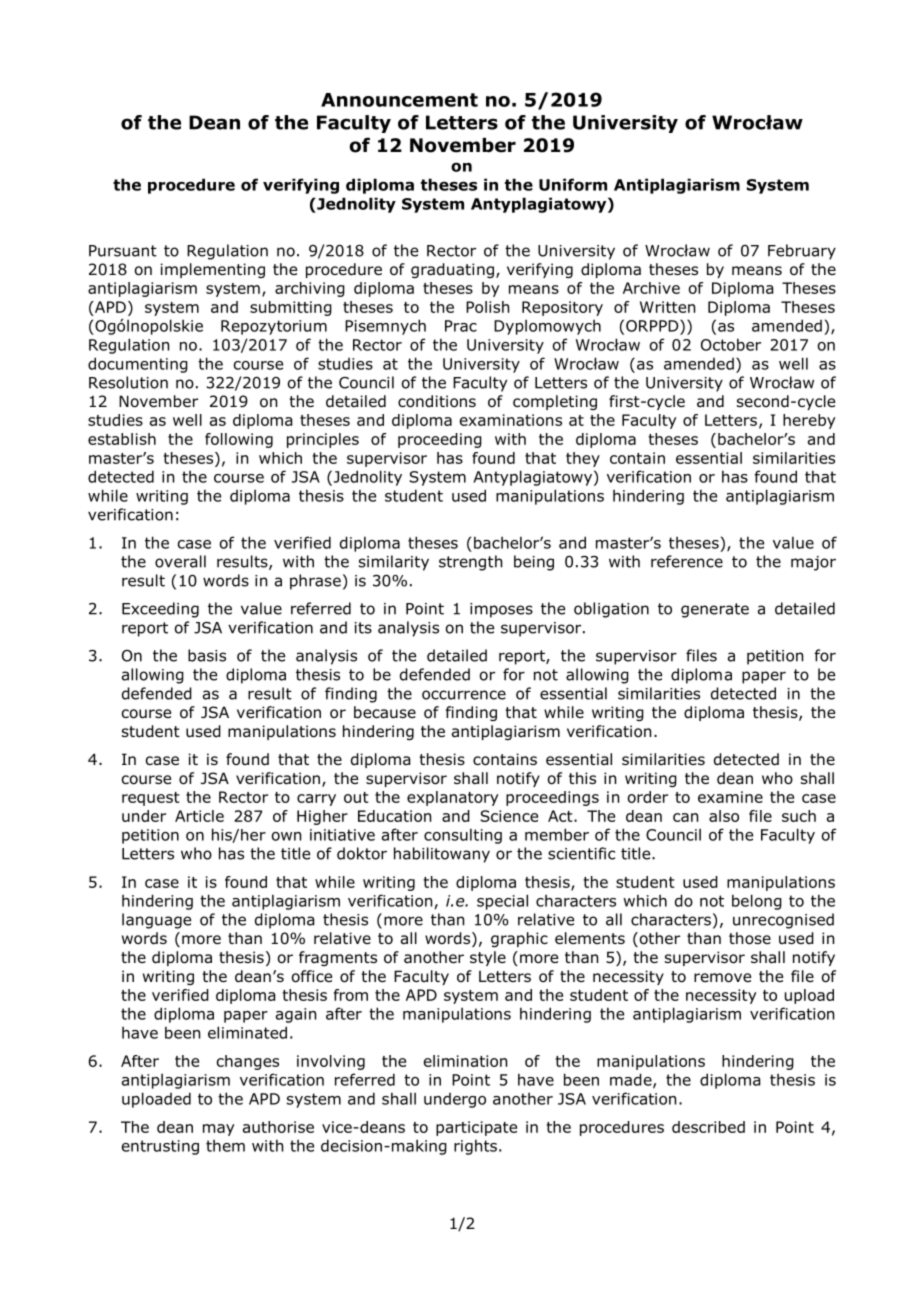 The width and height of the screenshot is (924, 1307). Describe the element at coordinates (207, 655) in the screenshot. I see `basis` at that location.
